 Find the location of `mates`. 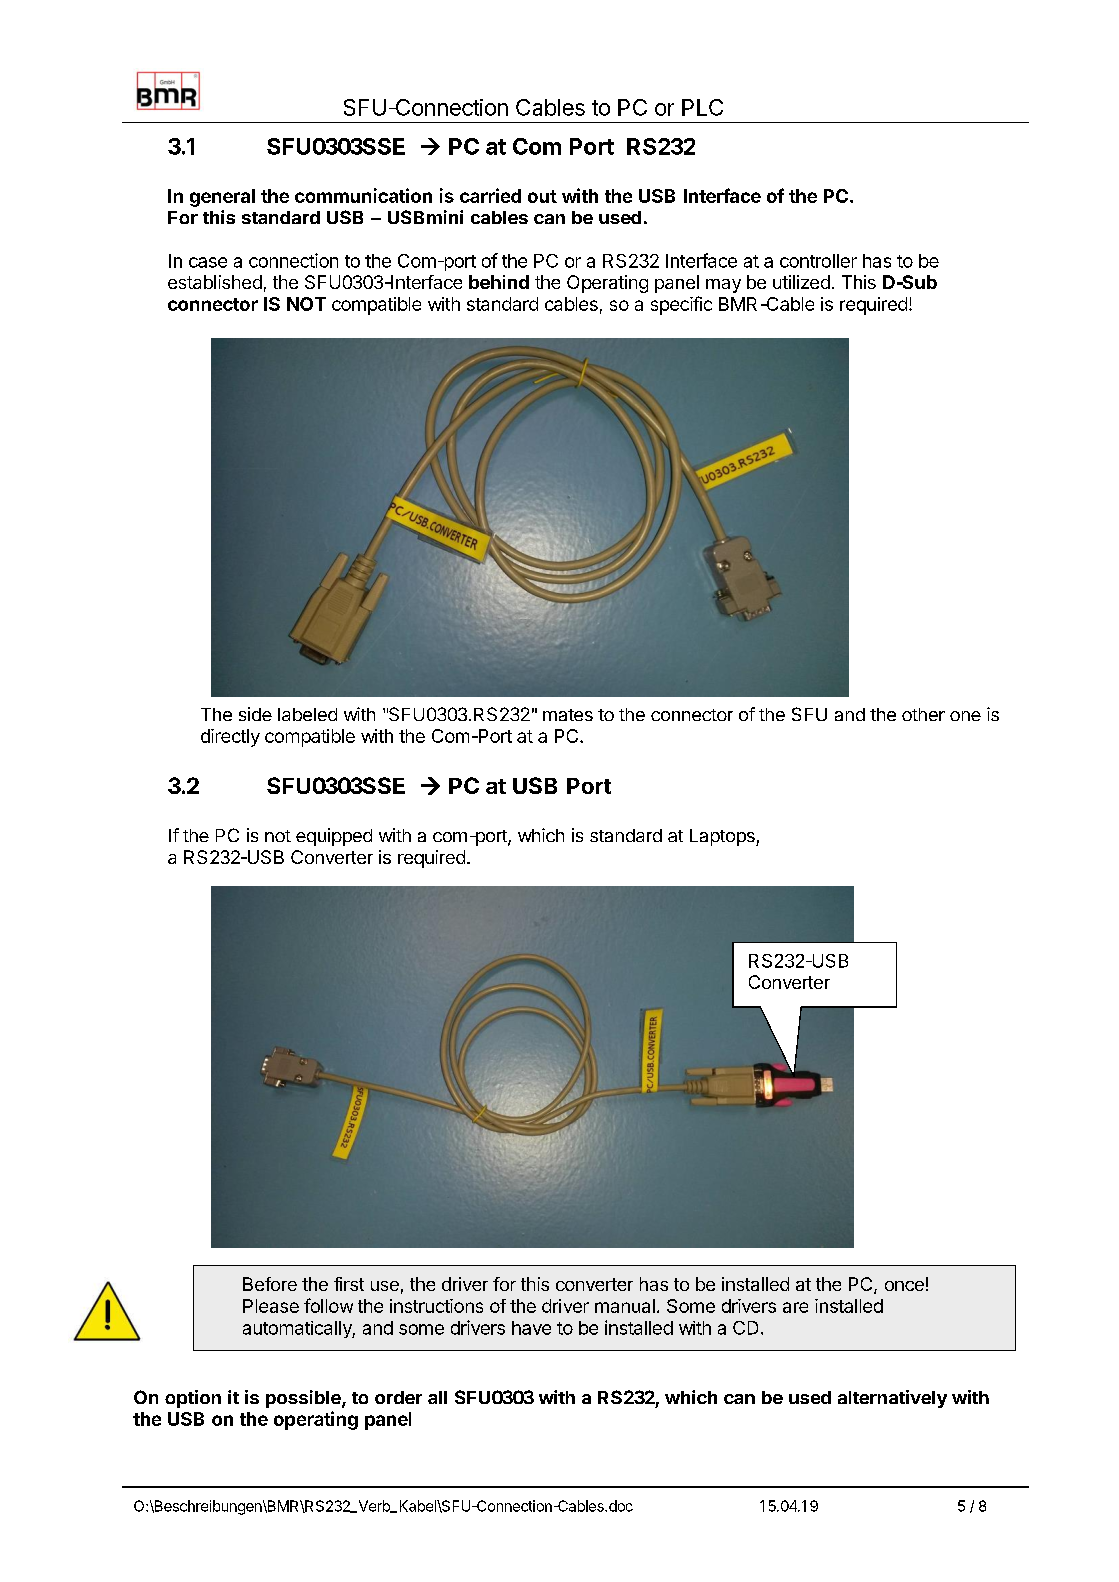

mates is located at coordinates (568, 715).
